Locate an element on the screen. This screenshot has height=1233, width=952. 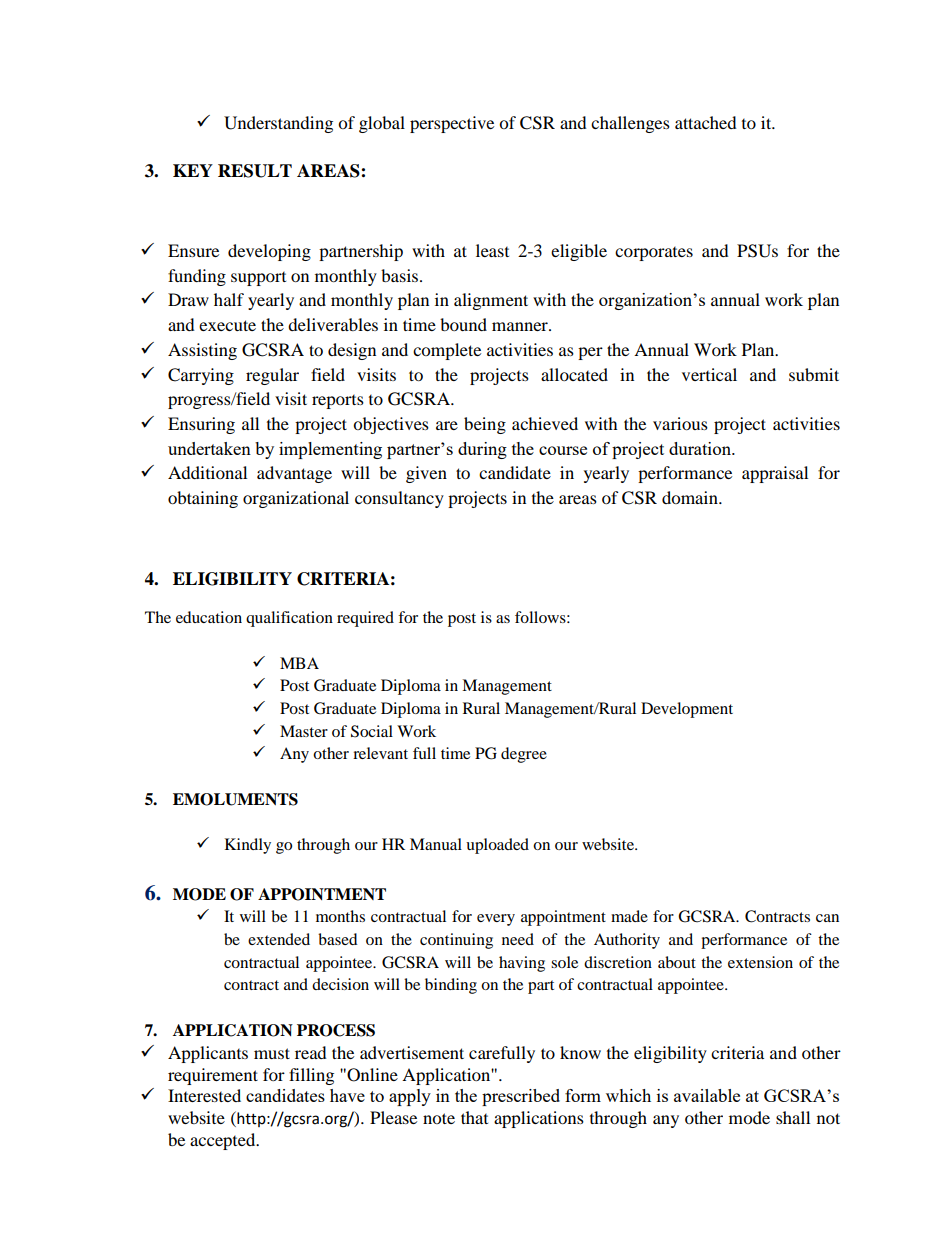
attached is located at coordinates (706, 122).
